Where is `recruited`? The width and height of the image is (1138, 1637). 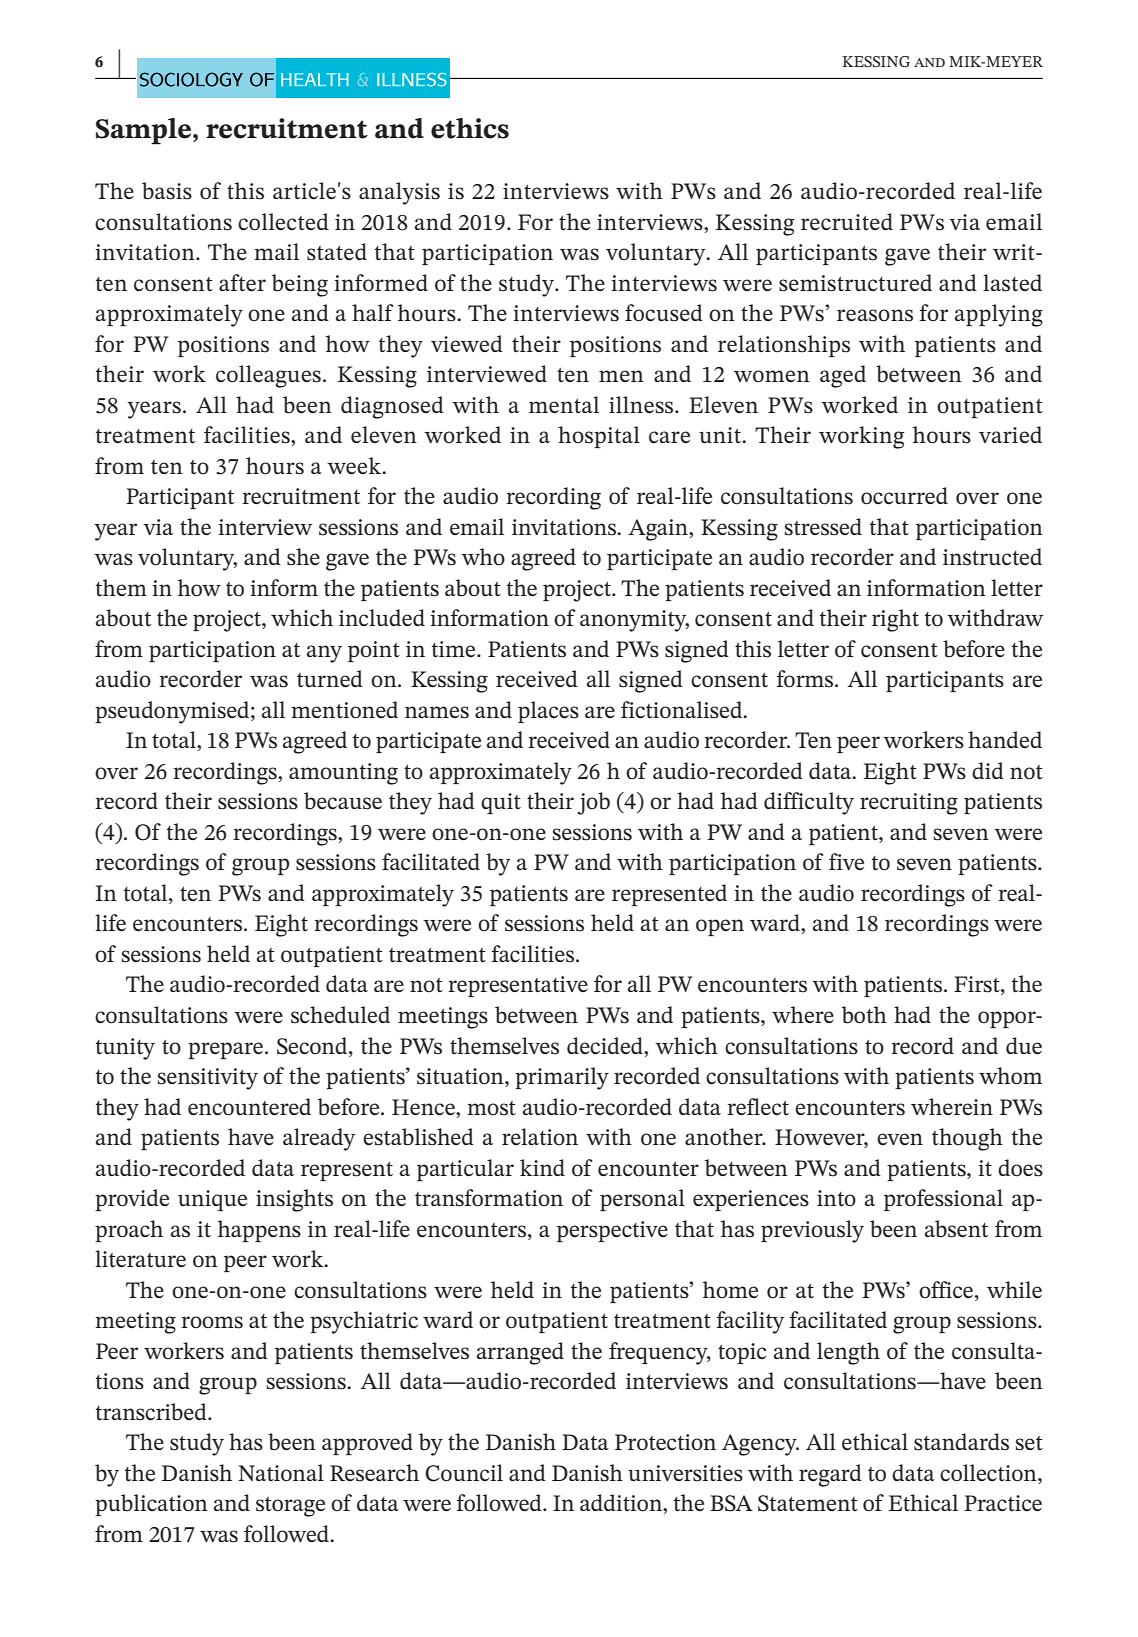
recruited is located at coordinates (847, 222).
